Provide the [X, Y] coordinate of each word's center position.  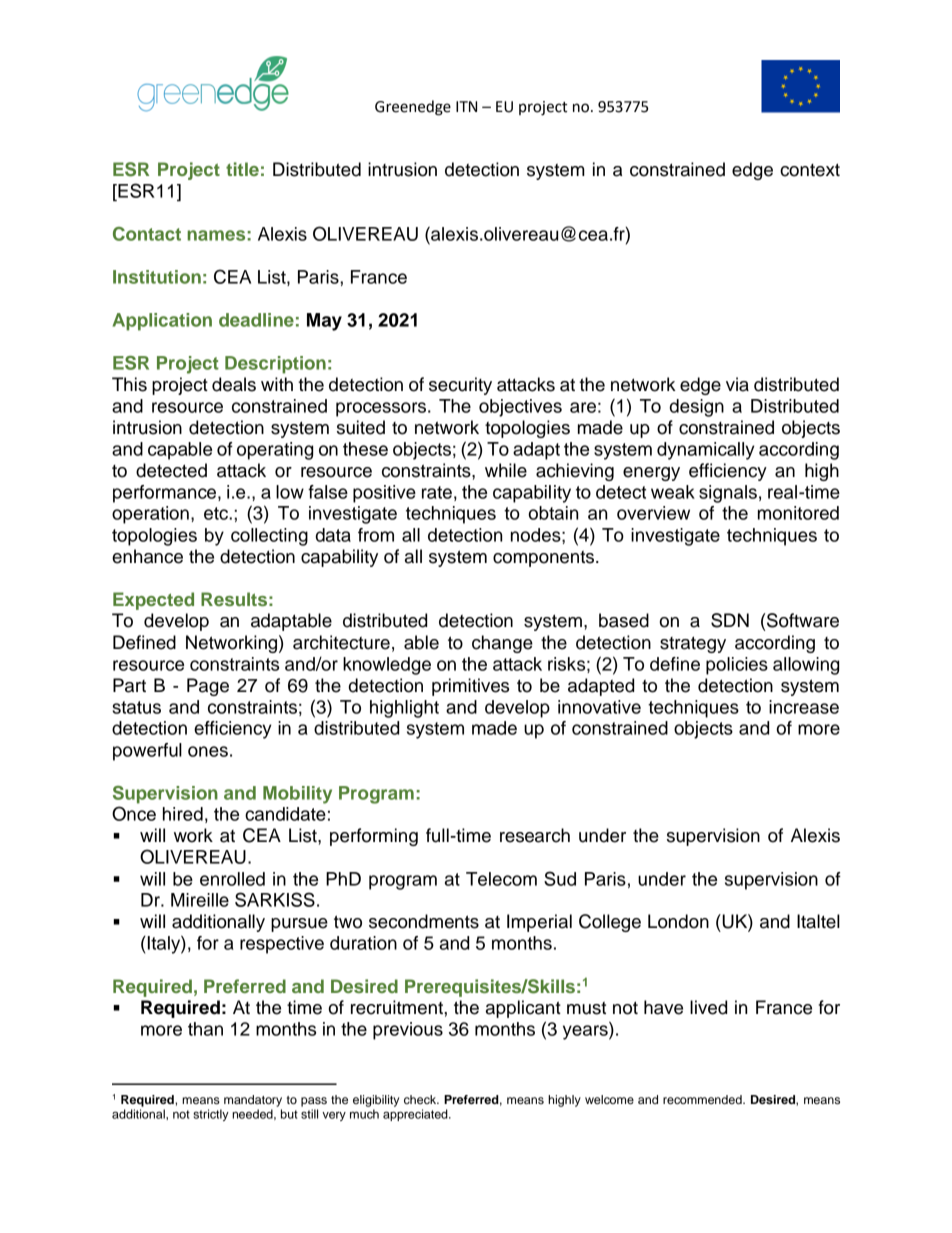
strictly [211, 1115]
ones [208, 751]
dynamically [706, 451]
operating [275, 451]
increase [804, 707]
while [506, 470]
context [810, 170]
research [535, 835]
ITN [466, 106]
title [242, 169]
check [421, 1099]
